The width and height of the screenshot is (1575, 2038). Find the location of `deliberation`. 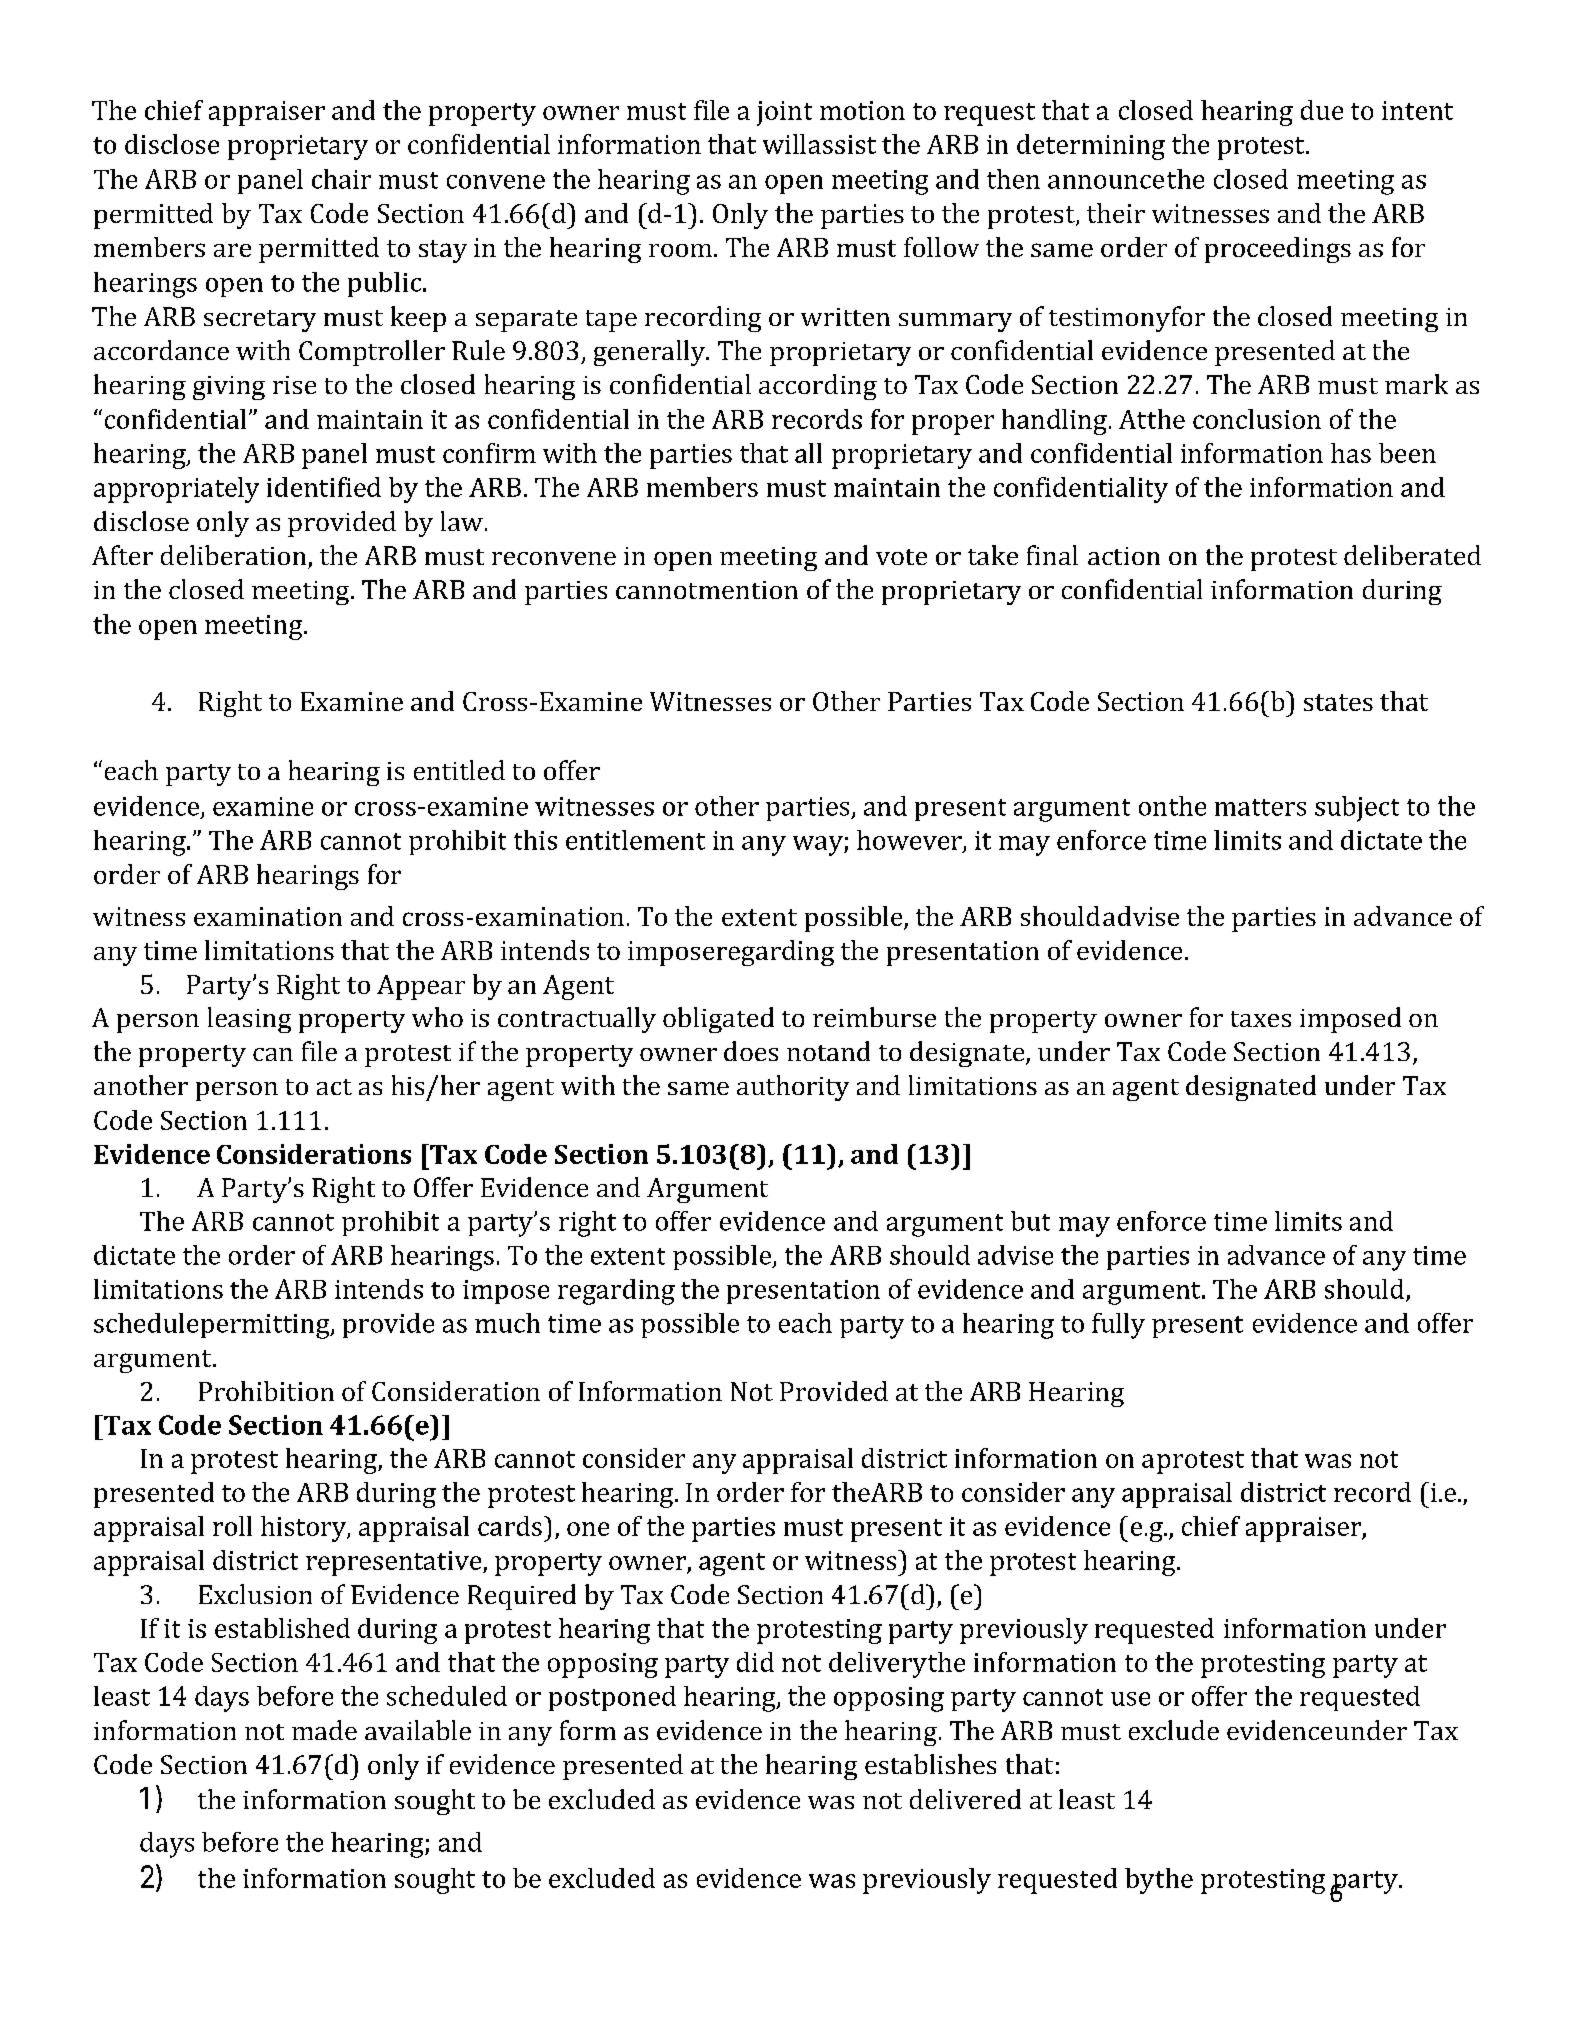

deliberation is located at coordinates (233, 555).
